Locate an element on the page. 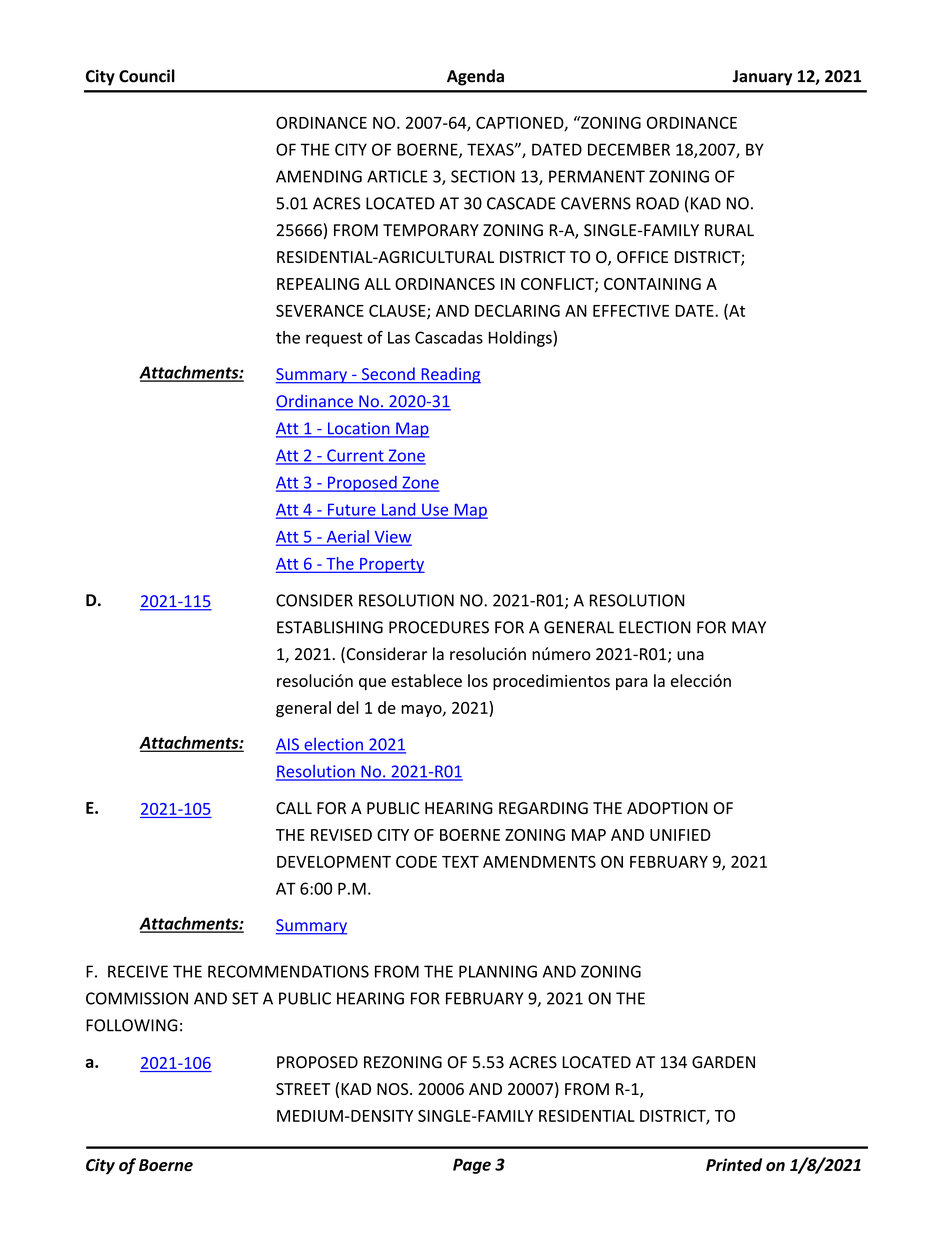 The height and width of the document is (1233, 952). Council is located at coordinates (147, 76).
